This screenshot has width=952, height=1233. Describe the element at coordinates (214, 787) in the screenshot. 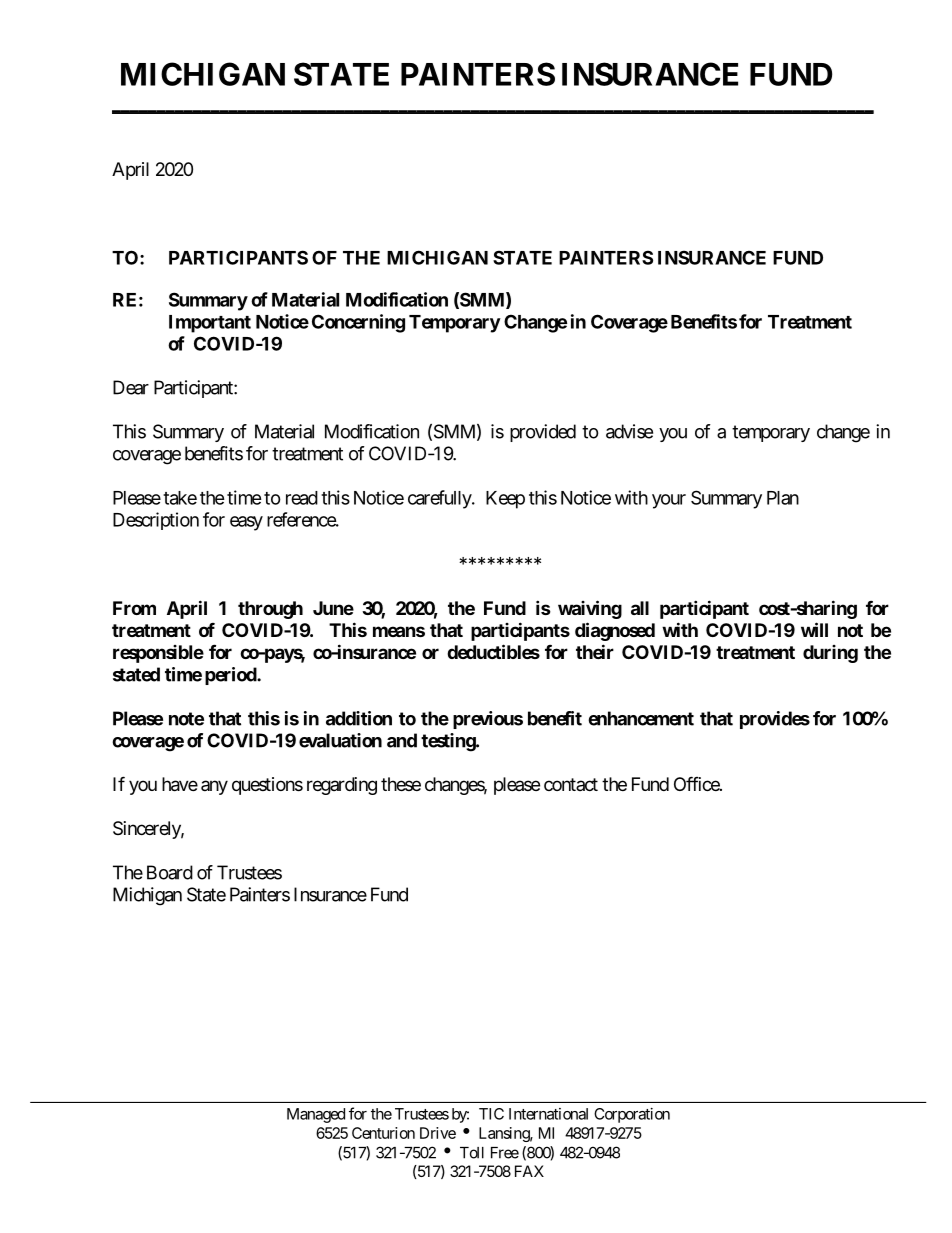

I see `any` at that location.
